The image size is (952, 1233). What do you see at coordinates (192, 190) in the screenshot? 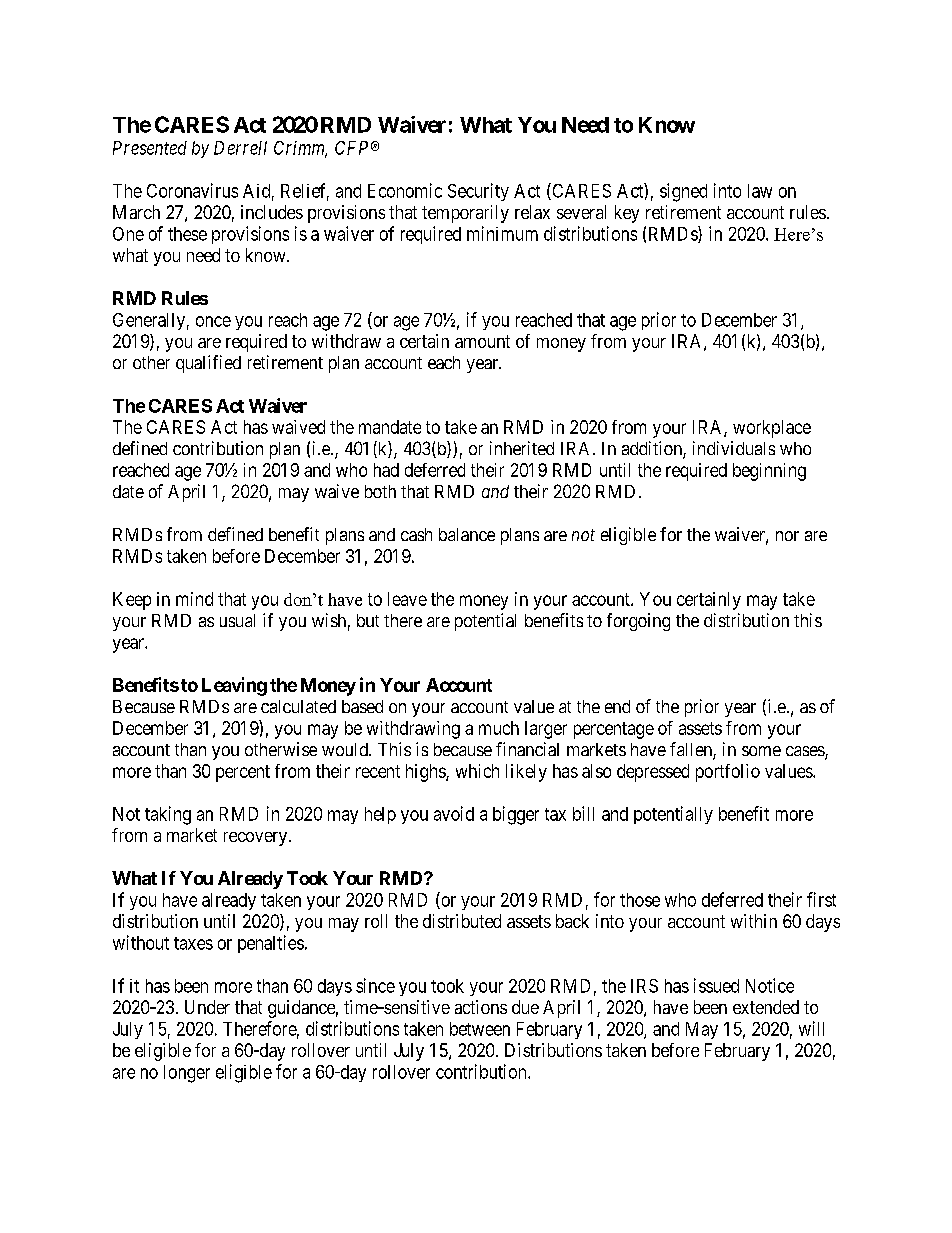
I see `Coronavirus` at bounding box center [192, 190].
